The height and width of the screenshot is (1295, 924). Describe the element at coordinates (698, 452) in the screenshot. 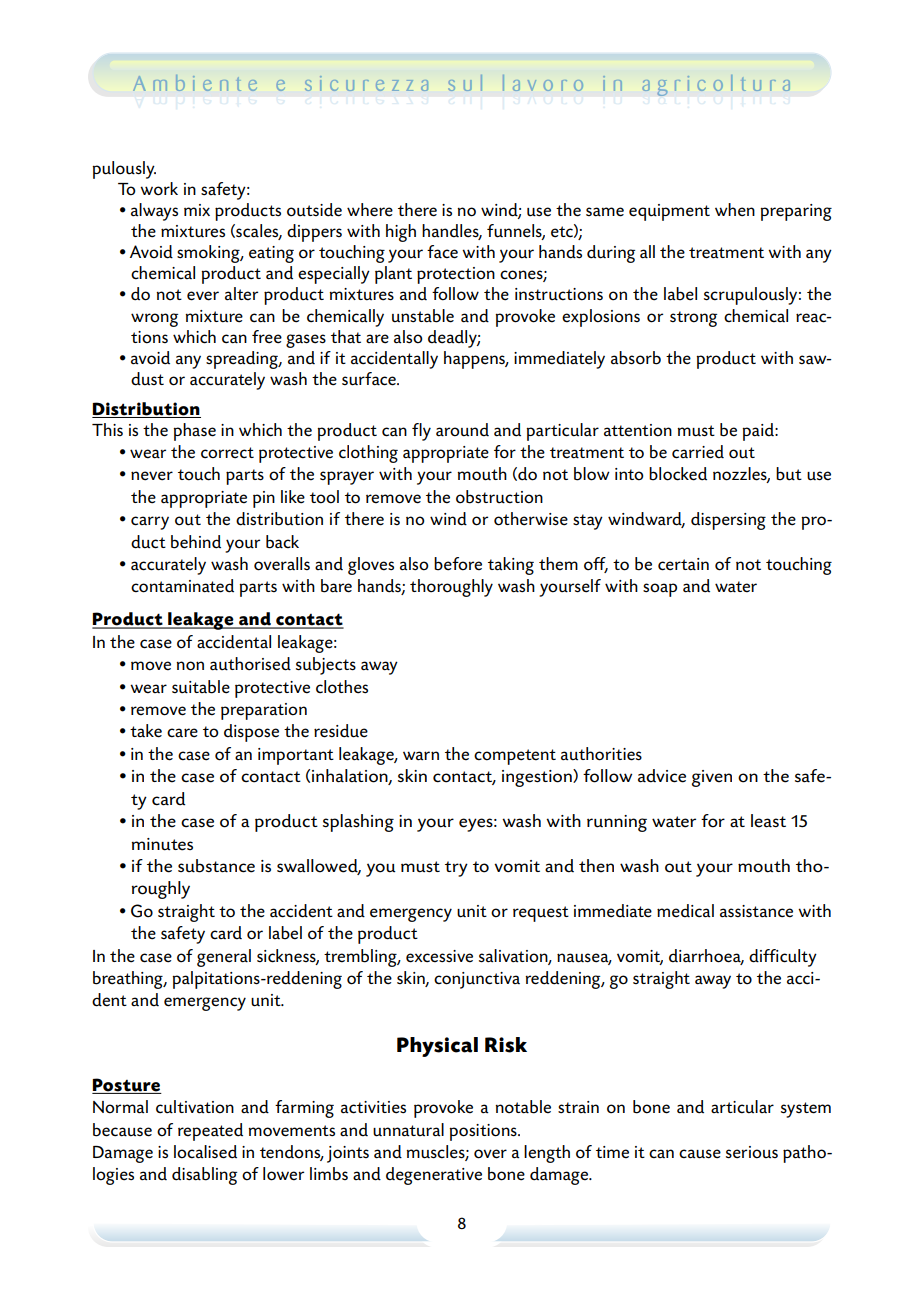

I see `carried` at that location.
